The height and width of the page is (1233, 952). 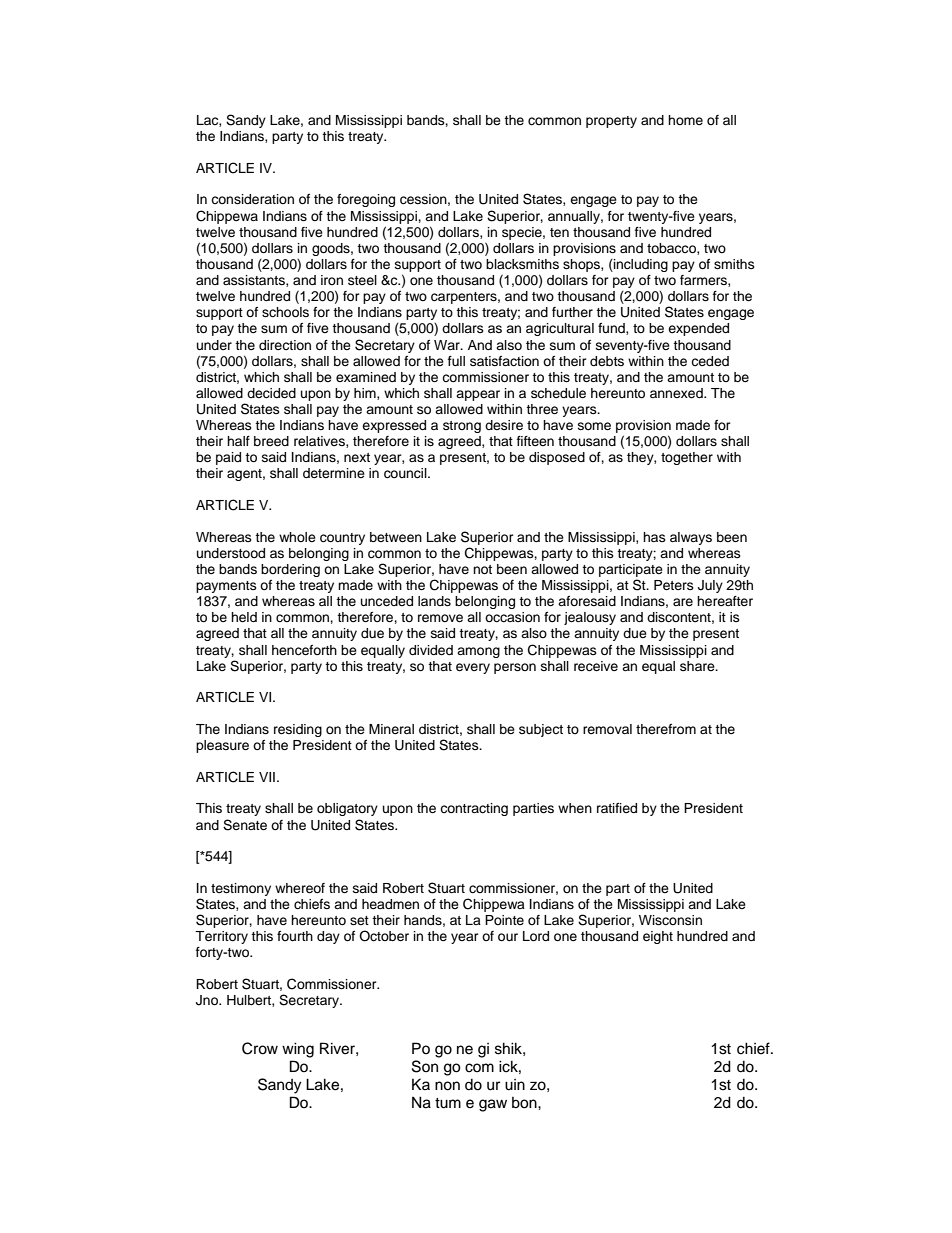 What do you see at coordinates (298, 1050) in the page?
I see `wing` at bounding box center [298, 1050].
